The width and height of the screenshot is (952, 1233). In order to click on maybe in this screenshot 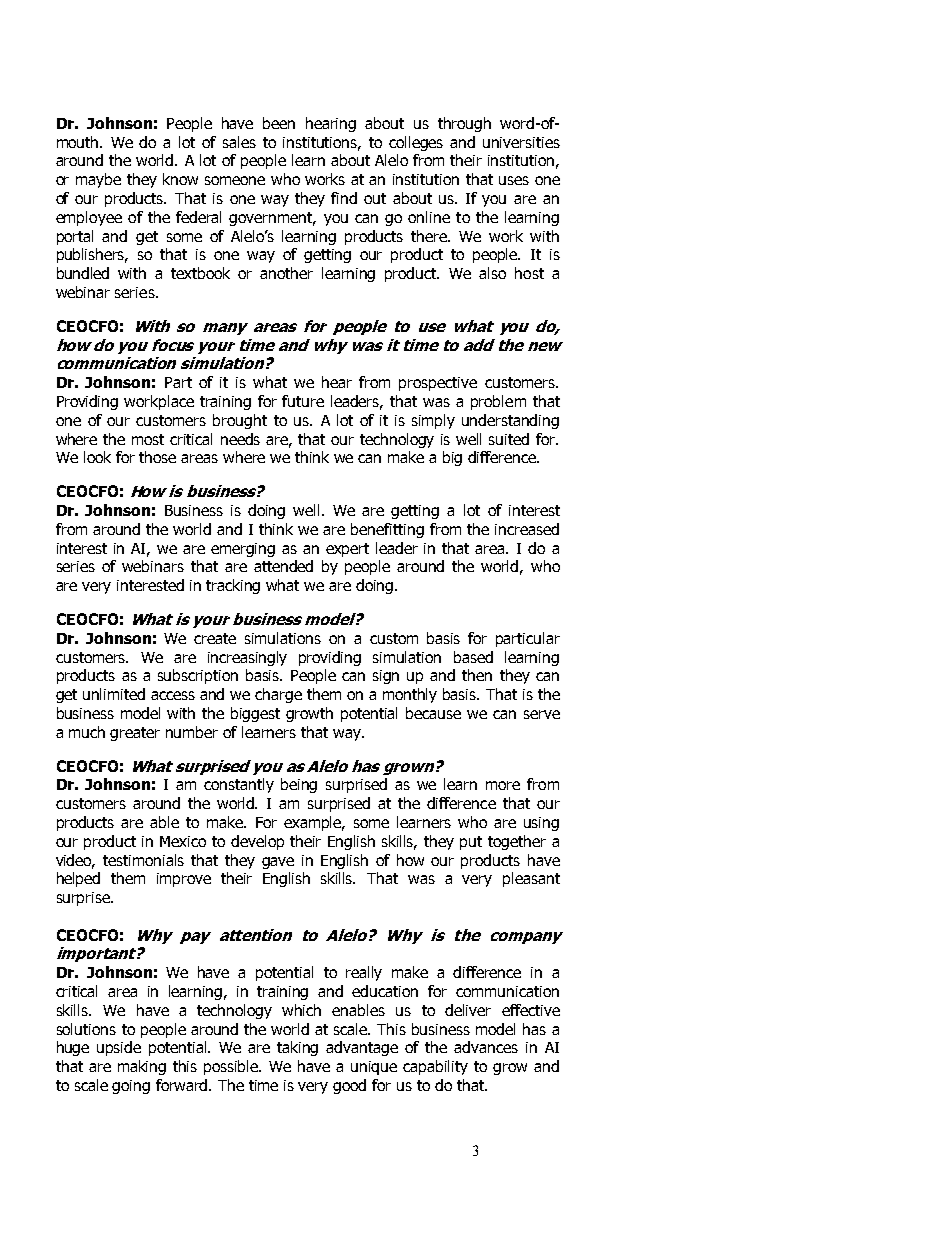, I will do `click(98, 180)`.
